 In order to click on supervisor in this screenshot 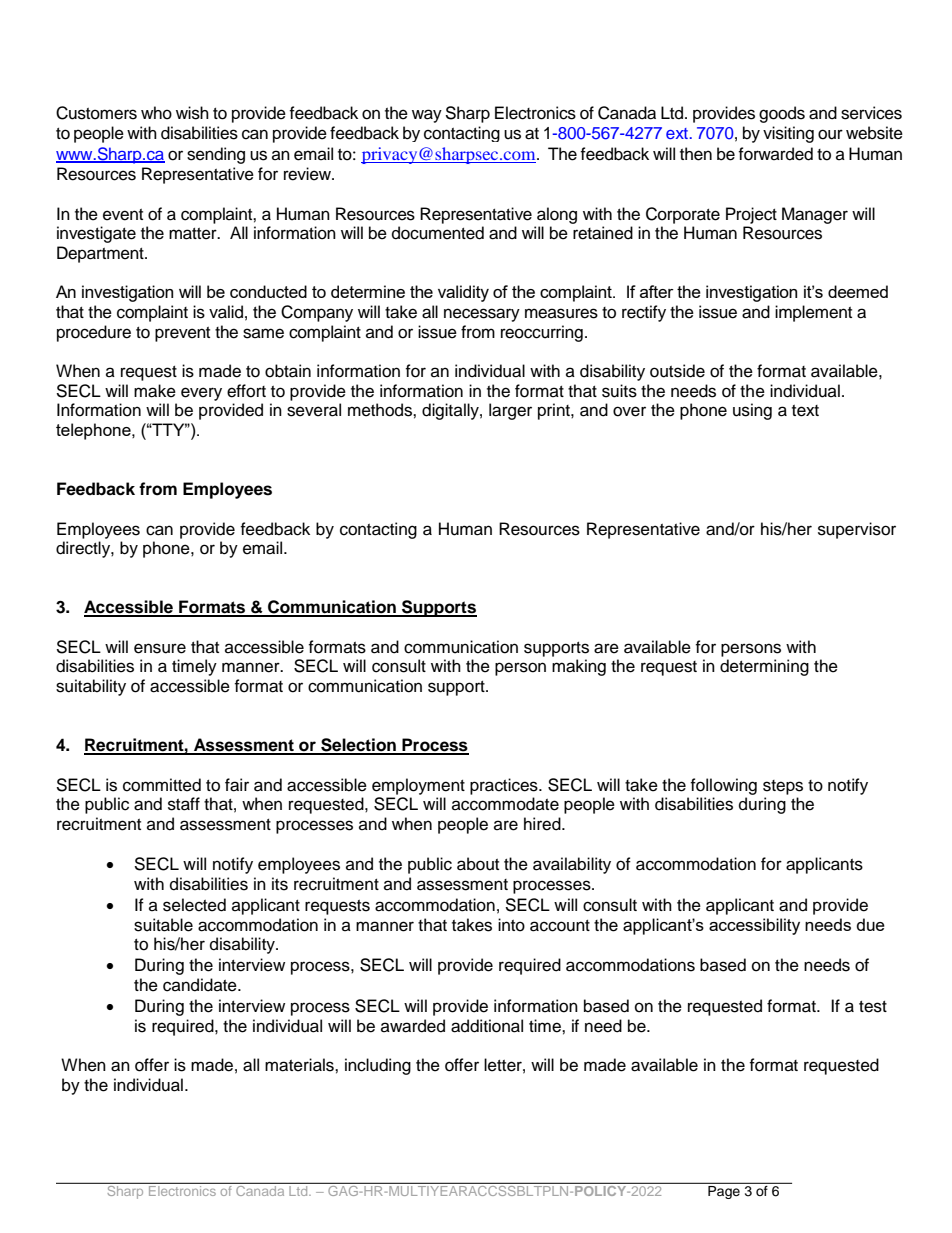, I will do `click(857, 530)`.
